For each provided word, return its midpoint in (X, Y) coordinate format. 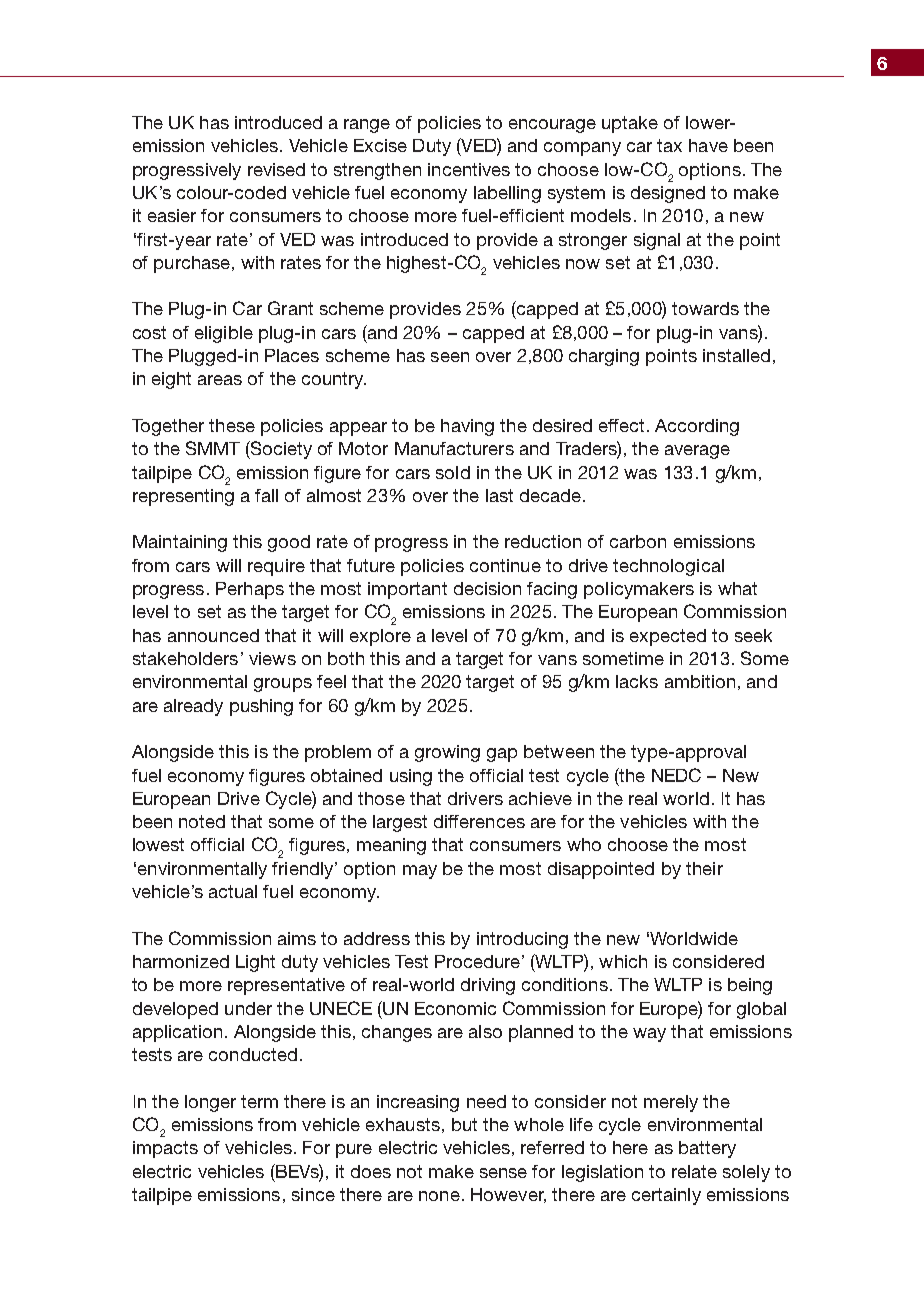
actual (233, 891)
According (697, 427)
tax (669, 145)
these (232, 425)
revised (276, 169)
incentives (469, 169)
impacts (165, 1149)
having (467, 427)
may (420, 872)
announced (213, 635)
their (704, 868)
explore (380, 637)
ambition (700, 681)
